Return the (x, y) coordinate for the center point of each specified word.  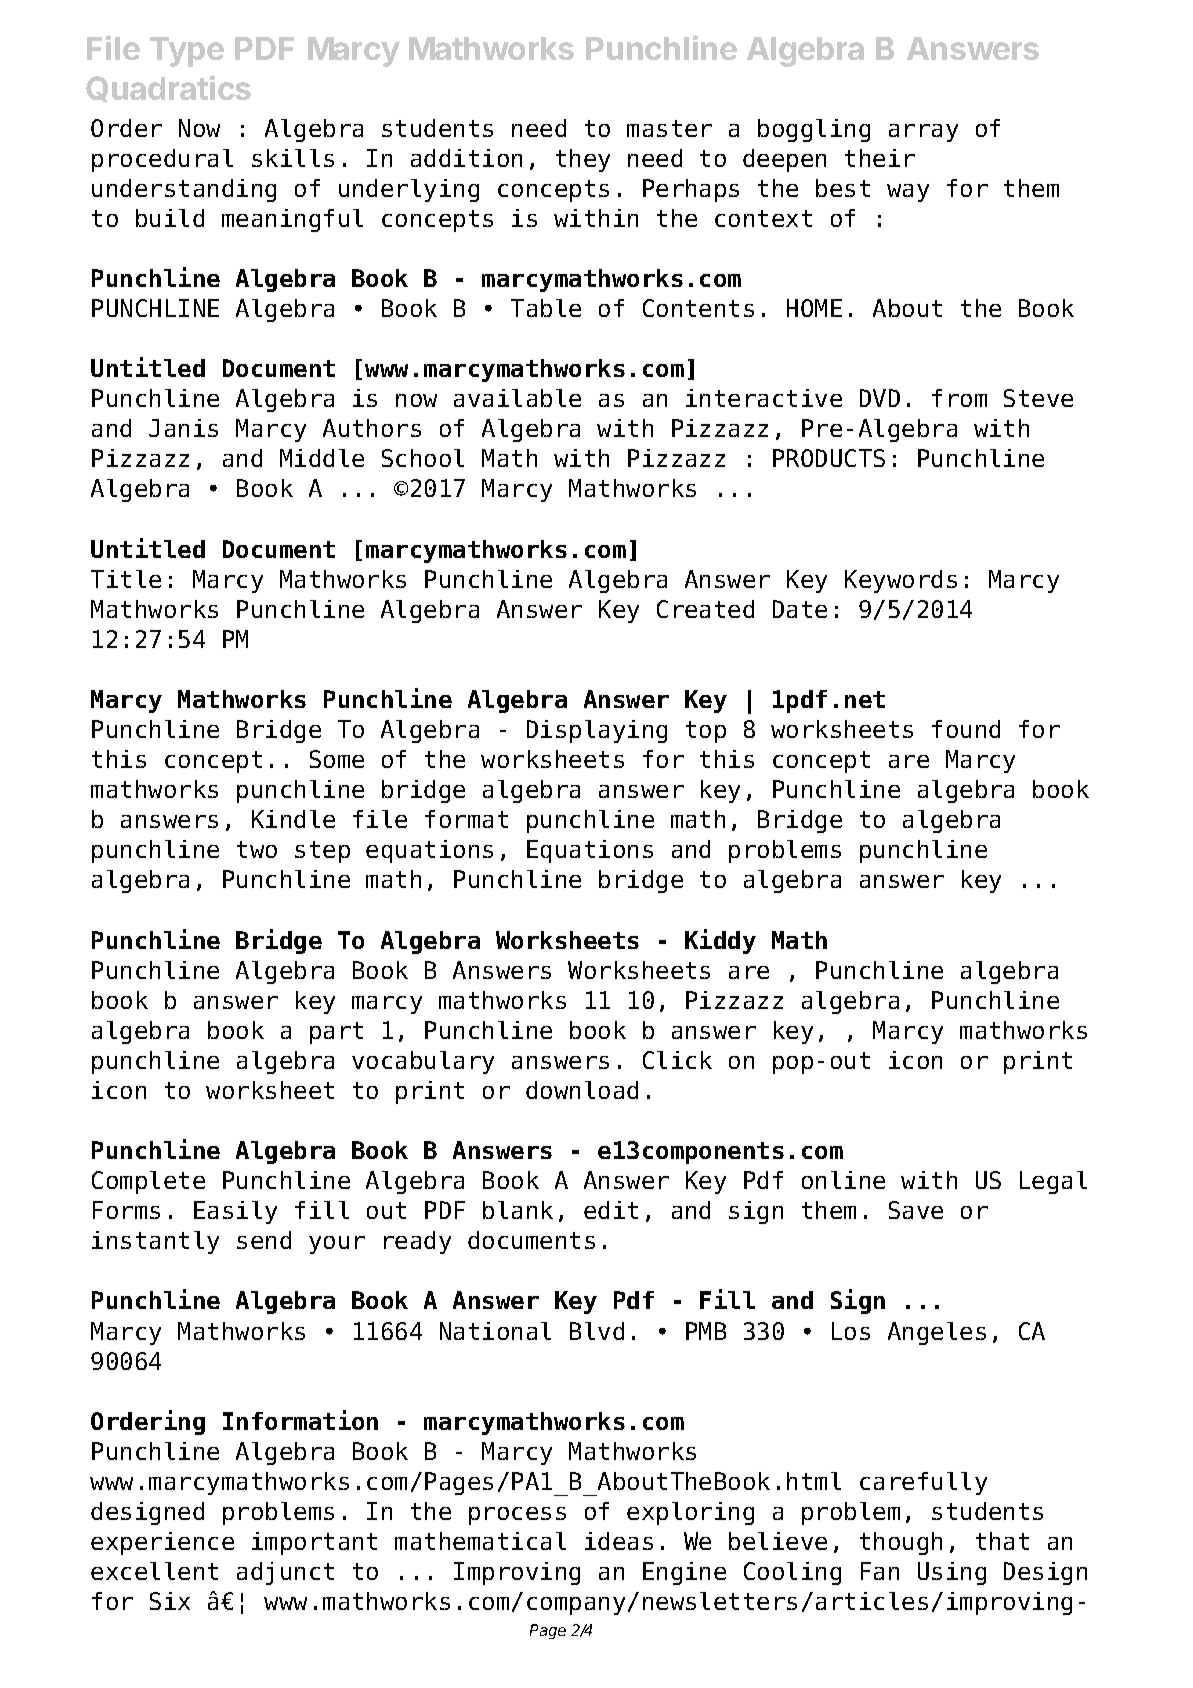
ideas (619, 1541)
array (923, 133)
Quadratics (168, 88)
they (583, 160)
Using (952, 1573)
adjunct (285, 1573)
